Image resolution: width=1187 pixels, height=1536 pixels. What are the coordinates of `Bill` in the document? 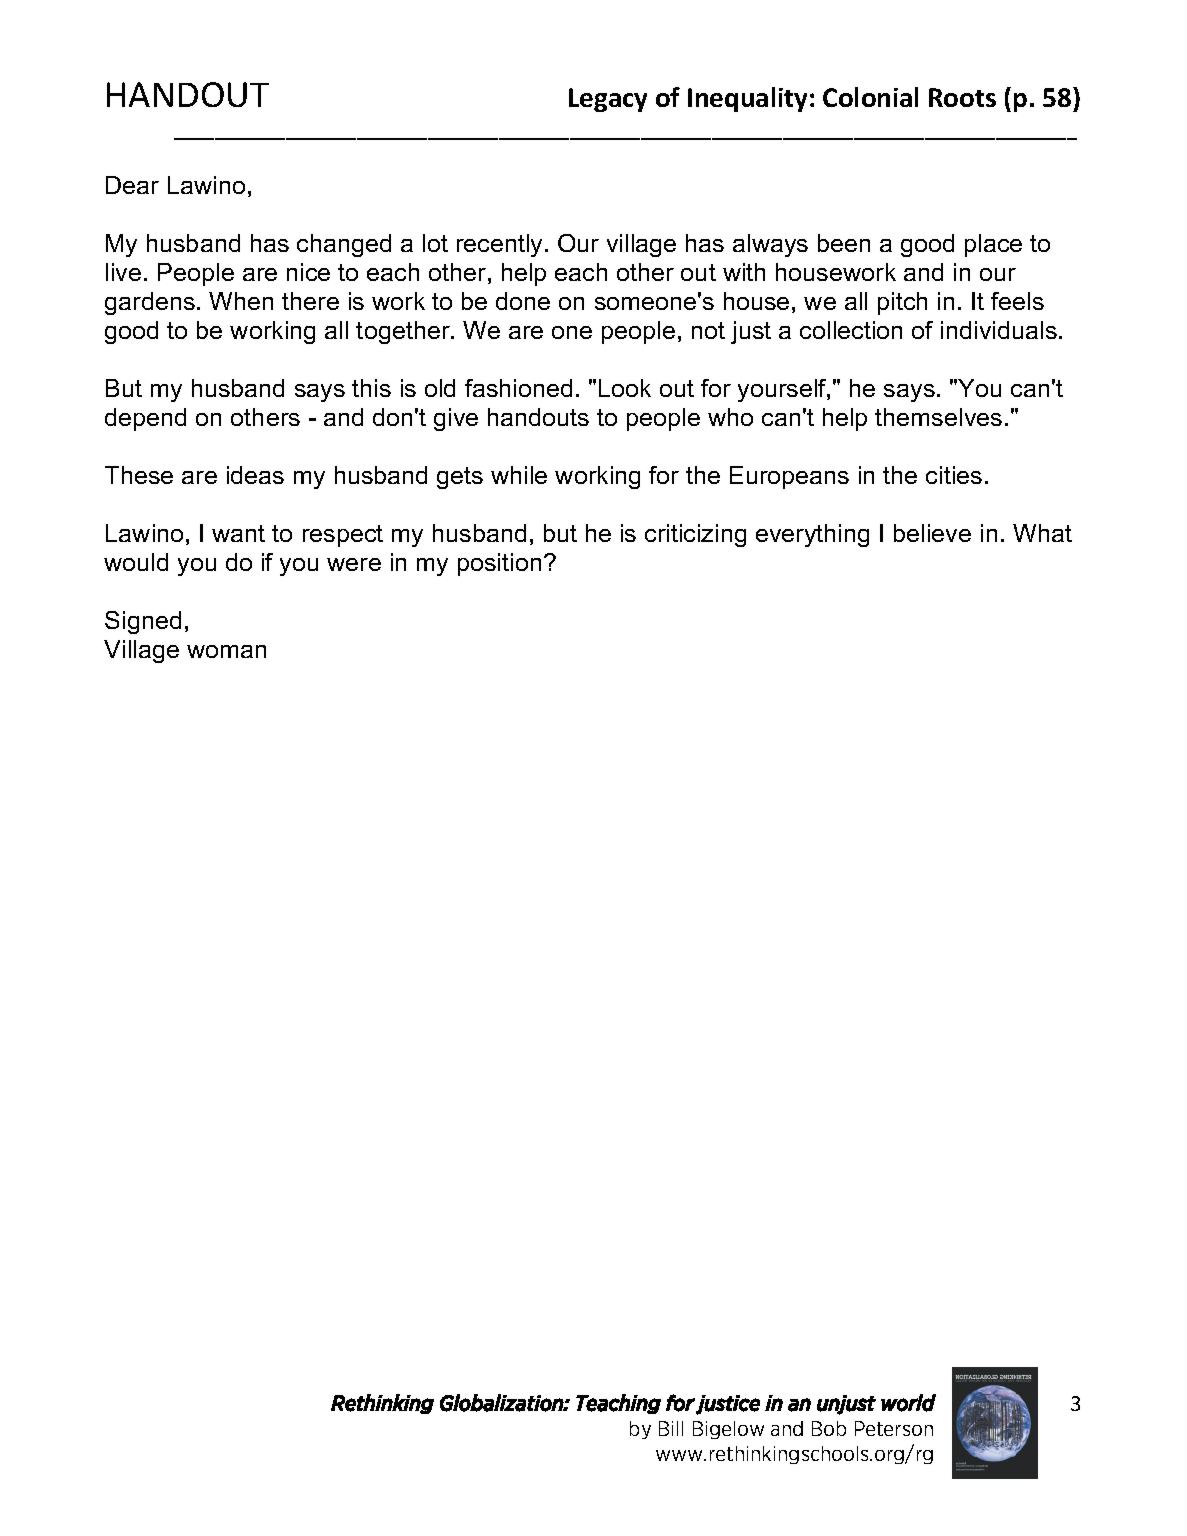 It's located at (671, 1428).
